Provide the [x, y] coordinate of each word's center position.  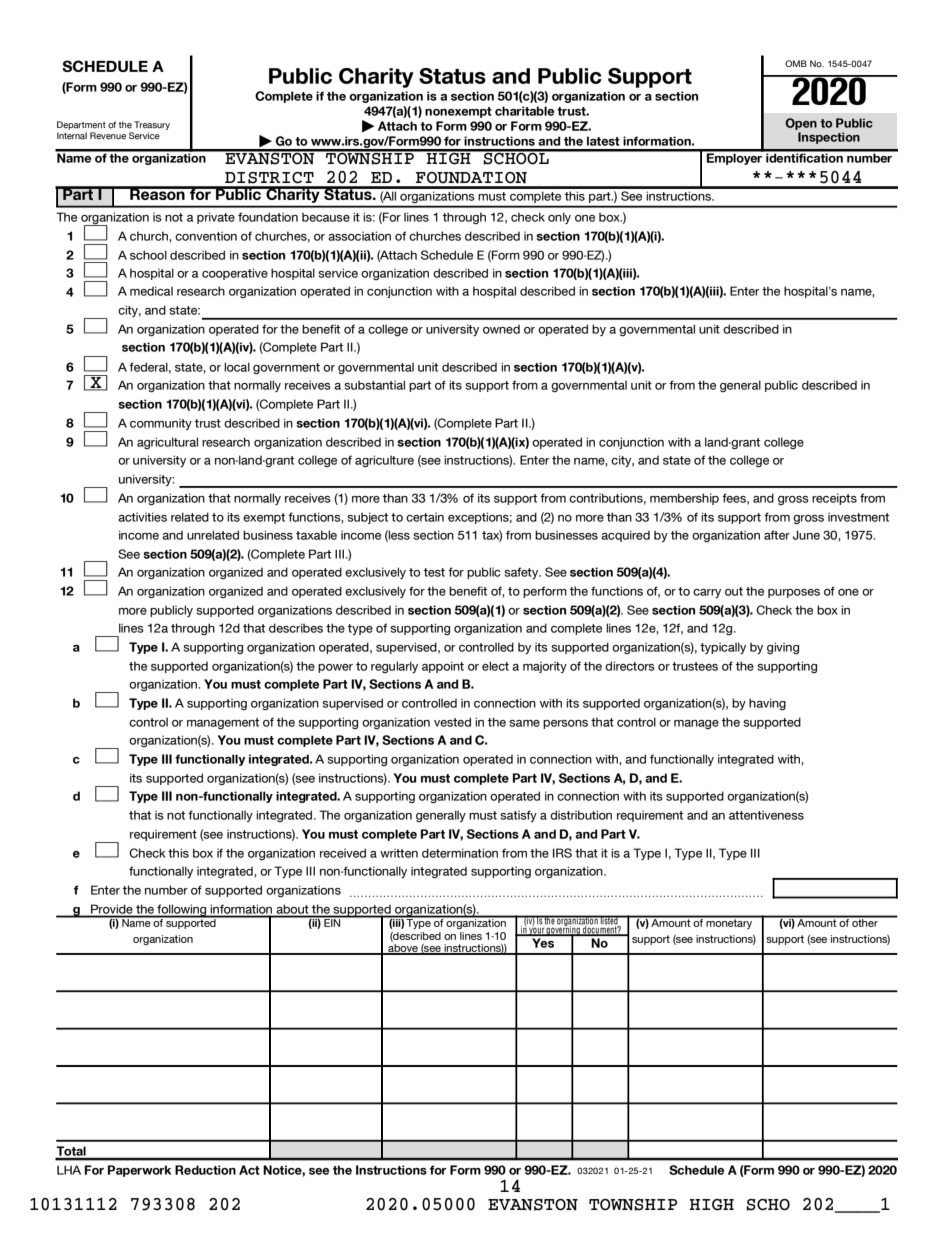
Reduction [205, 1170]
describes [296, 628]
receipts [834, 499]
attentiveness [766, 815]
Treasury [152, 125]
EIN [332, 922]
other [865, 922]
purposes [794, 593]
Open [801, 124]
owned [501, 329]
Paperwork [139, 1171]
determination [460, 853]
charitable [524, 111]
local [237, 367]
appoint [443, 667]
